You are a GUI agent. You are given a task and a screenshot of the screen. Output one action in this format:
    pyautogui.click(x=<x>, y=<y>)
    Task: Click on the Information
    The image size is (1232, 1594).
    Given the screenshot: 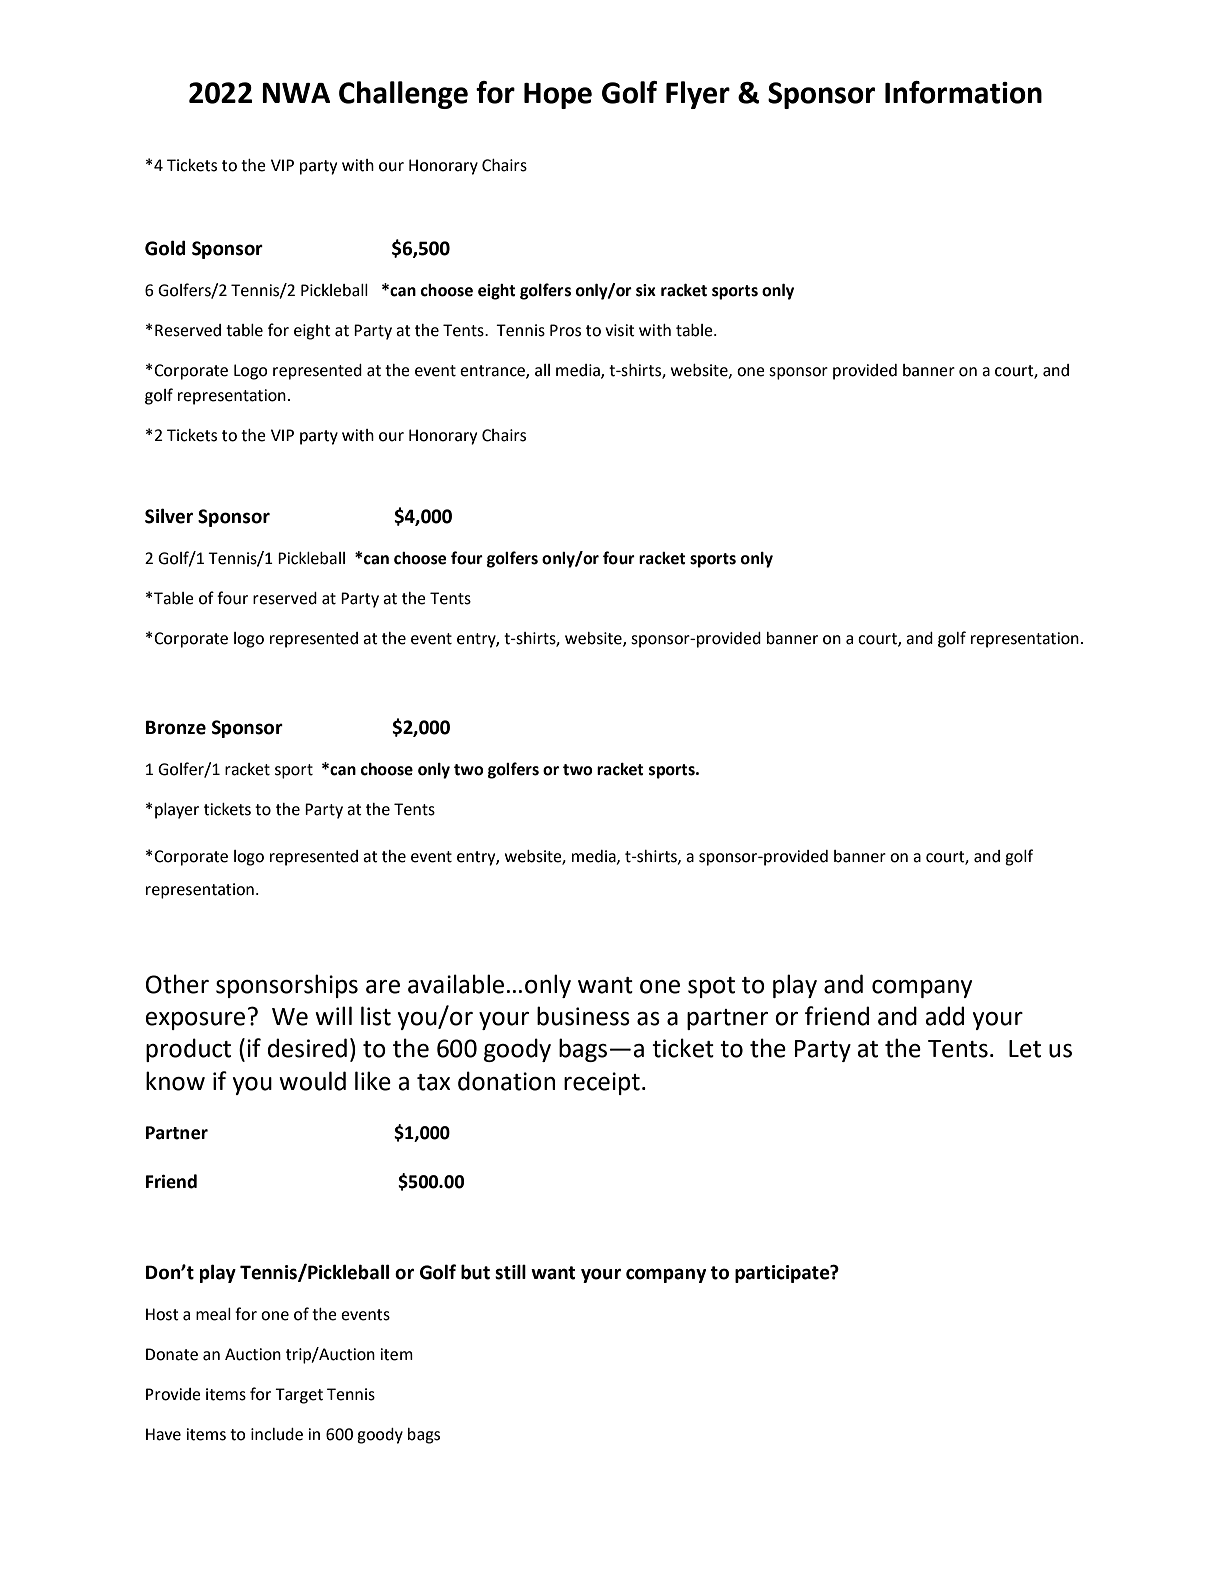 What is the action you would take?
    pyautogui.click(x=963, y=92)
